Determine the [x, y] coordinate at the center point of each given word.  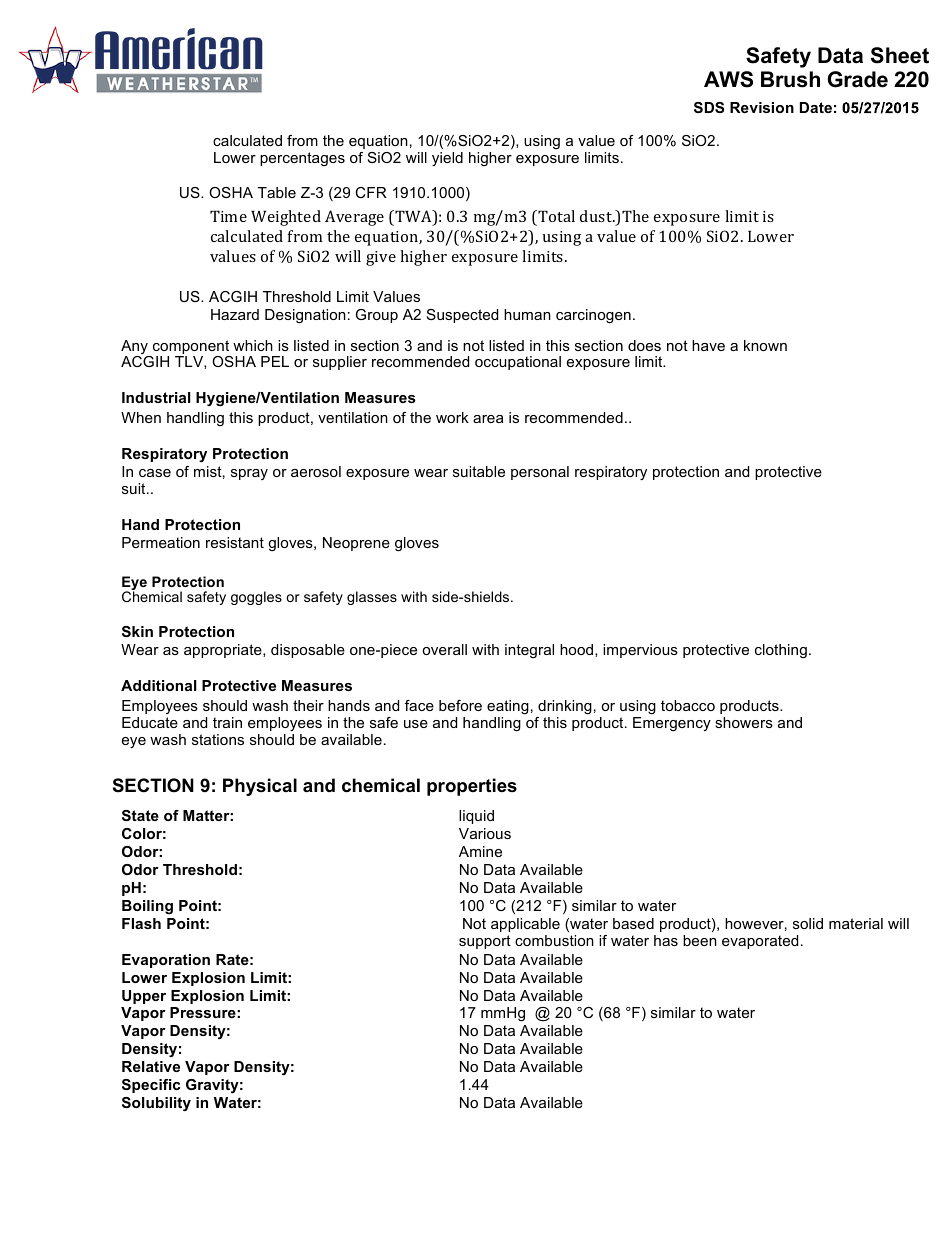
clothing [781, 651]
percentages [302, 159]
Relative [151, 1066]
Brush [790, 79]
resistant [235, 542]
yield [447, 159]
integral [529, 651]
